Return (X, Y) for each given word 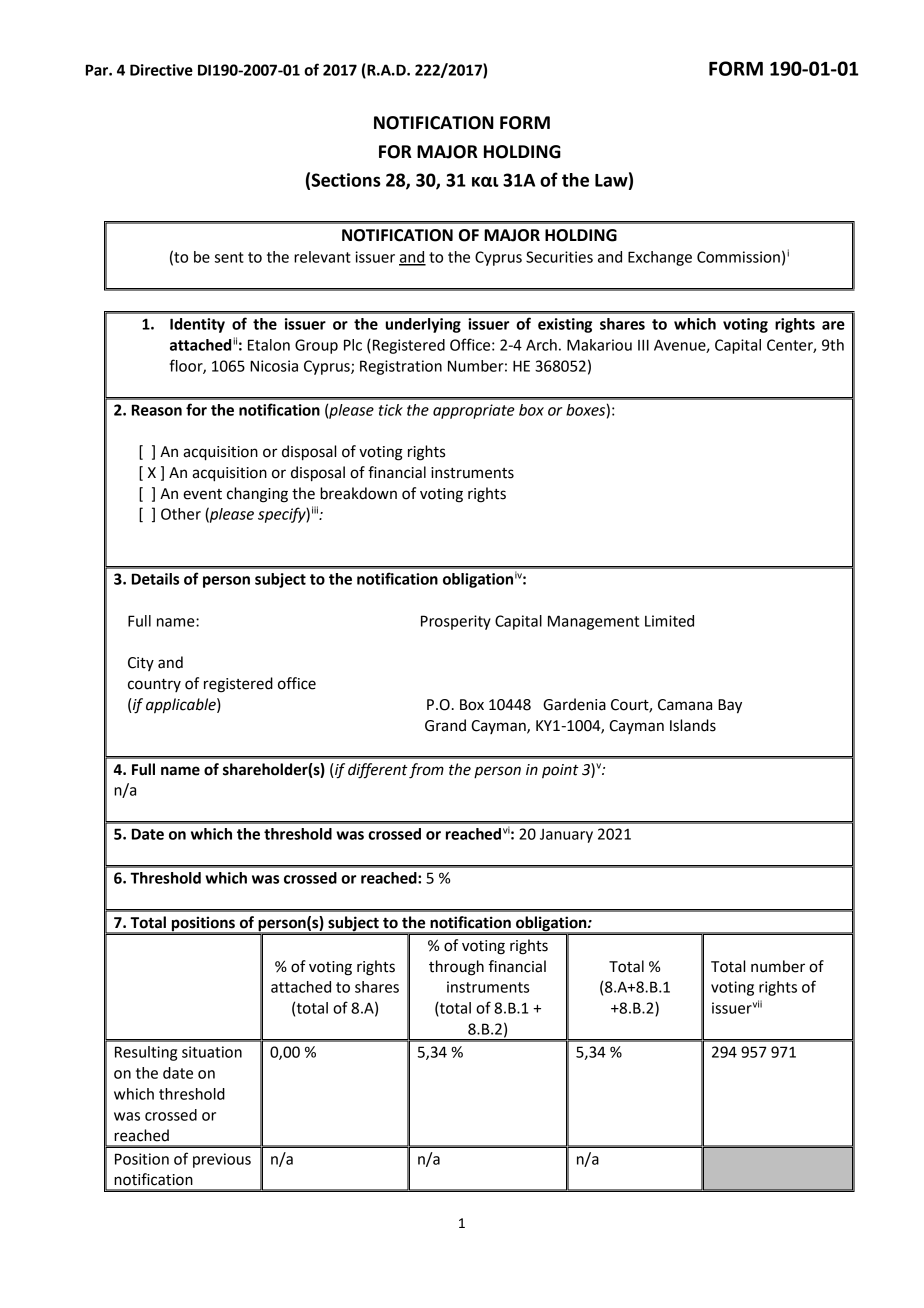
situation (212, 1052)
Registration (401, 367)
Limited (669, 621)
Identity (197, 325)
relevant (322, 257)
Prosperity (456, 622)
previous (222, 1160)
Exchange (660, 258)
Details (155, 579)
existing (565, 325)
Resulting (146, 1053)
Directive (161, 70)
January (566, 836)
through (456, 968)
